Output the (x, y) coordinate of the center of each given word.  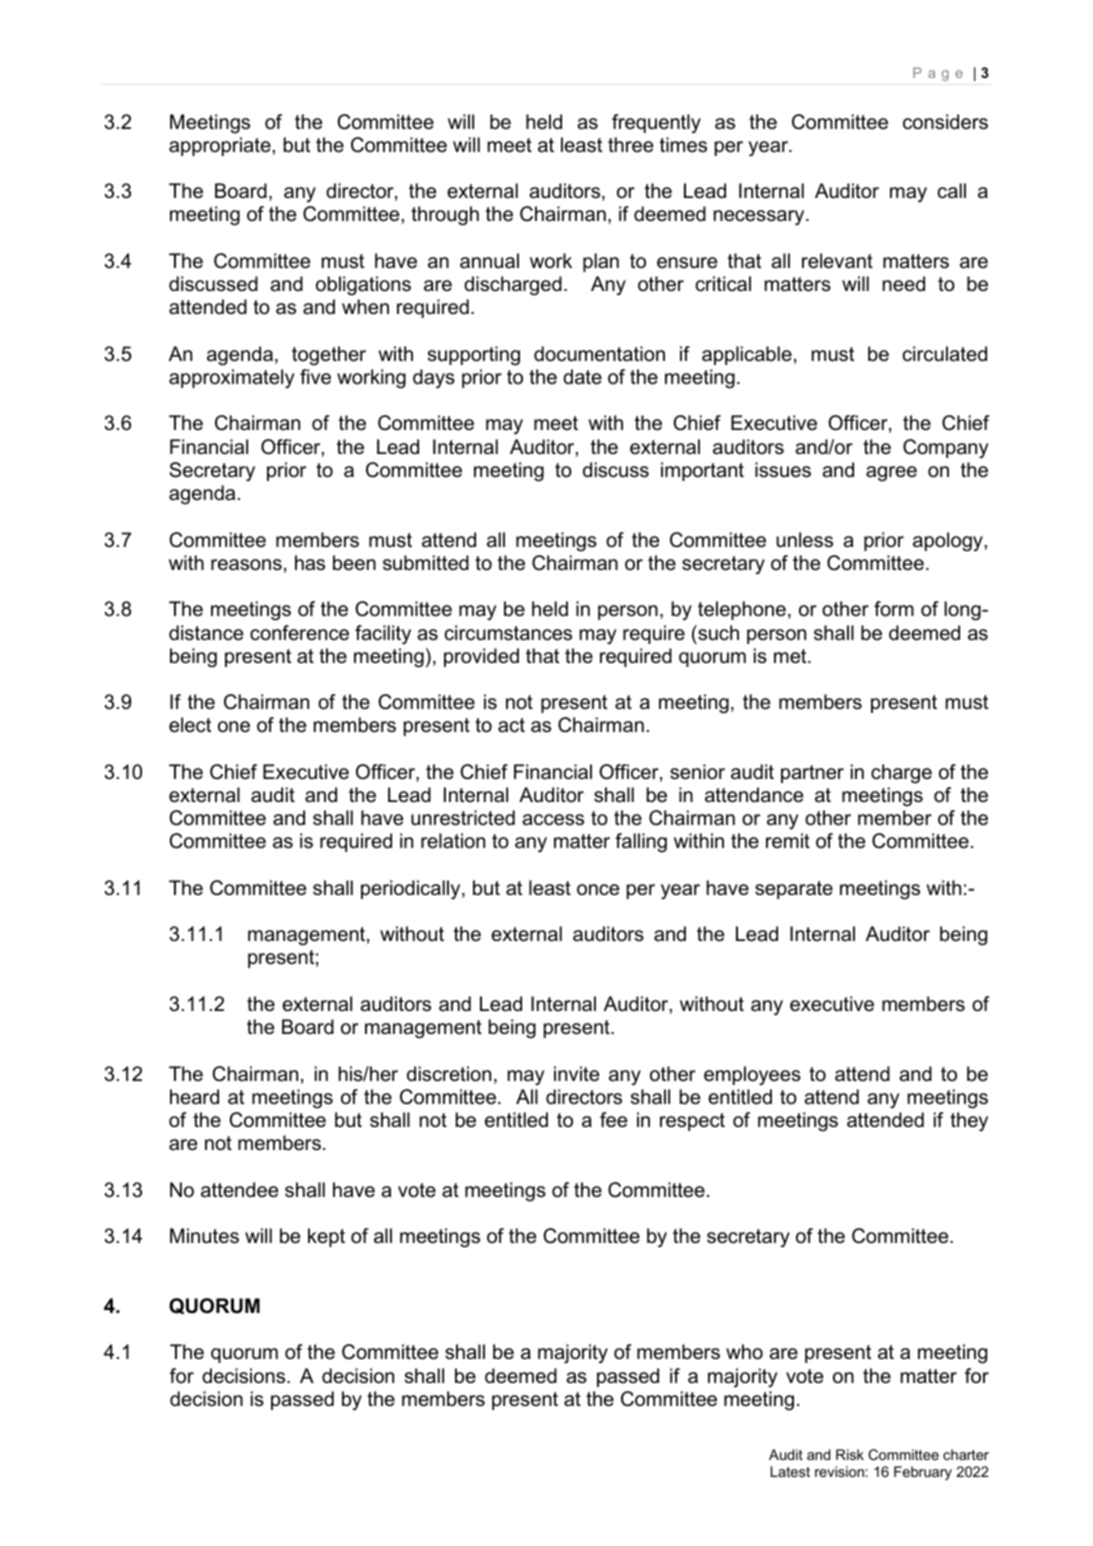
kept (326, 1237)
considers (945, 122)
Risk (850, 1454)
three (630, 145)
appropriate (220, 146)
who (744, 1352)
